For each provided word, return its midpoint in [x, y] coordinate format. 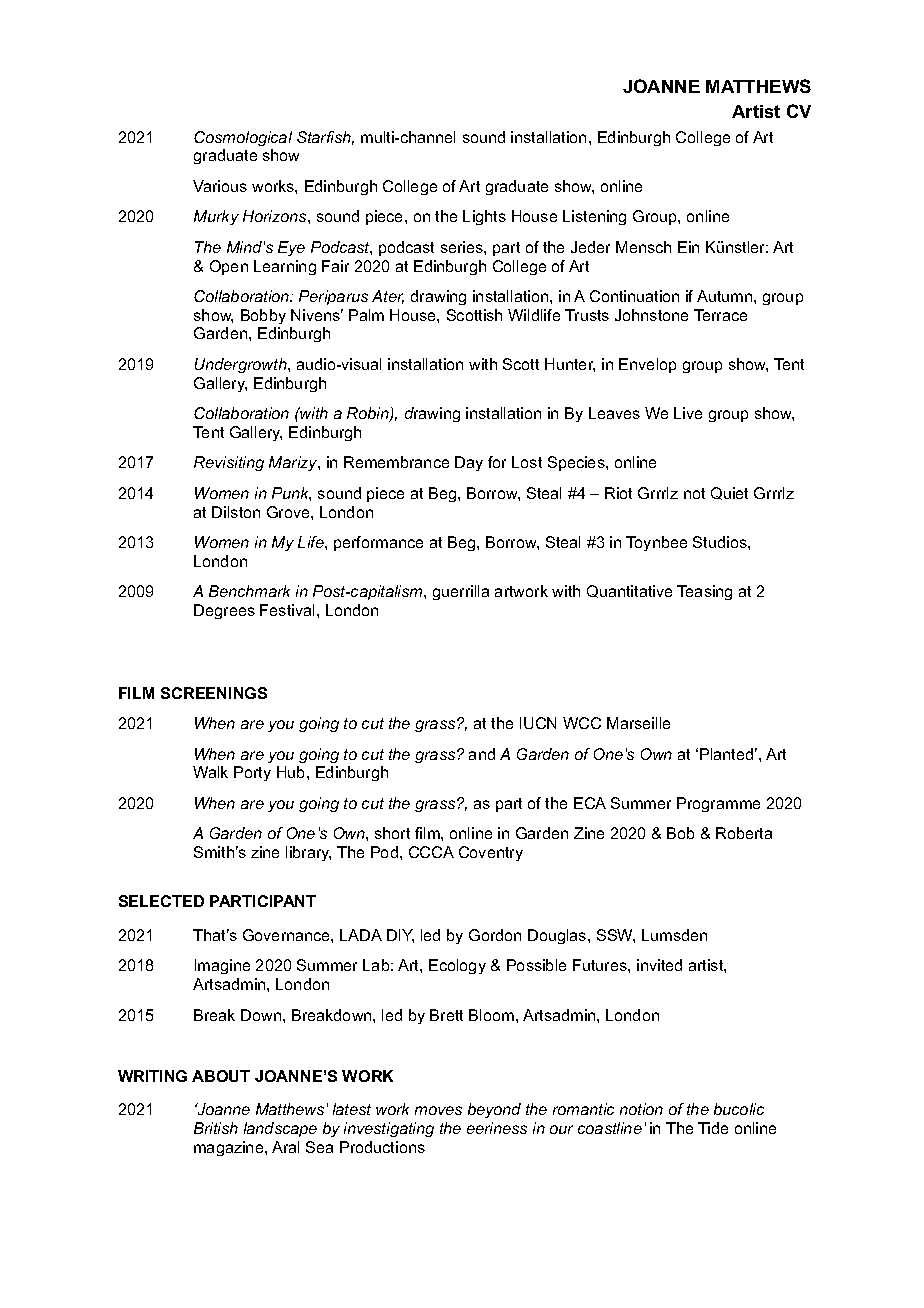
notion [641, 1109]
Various [220, 186]
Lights [484, 217]
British [216, 1128]
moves [438, 1110]
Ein [688, 247]
